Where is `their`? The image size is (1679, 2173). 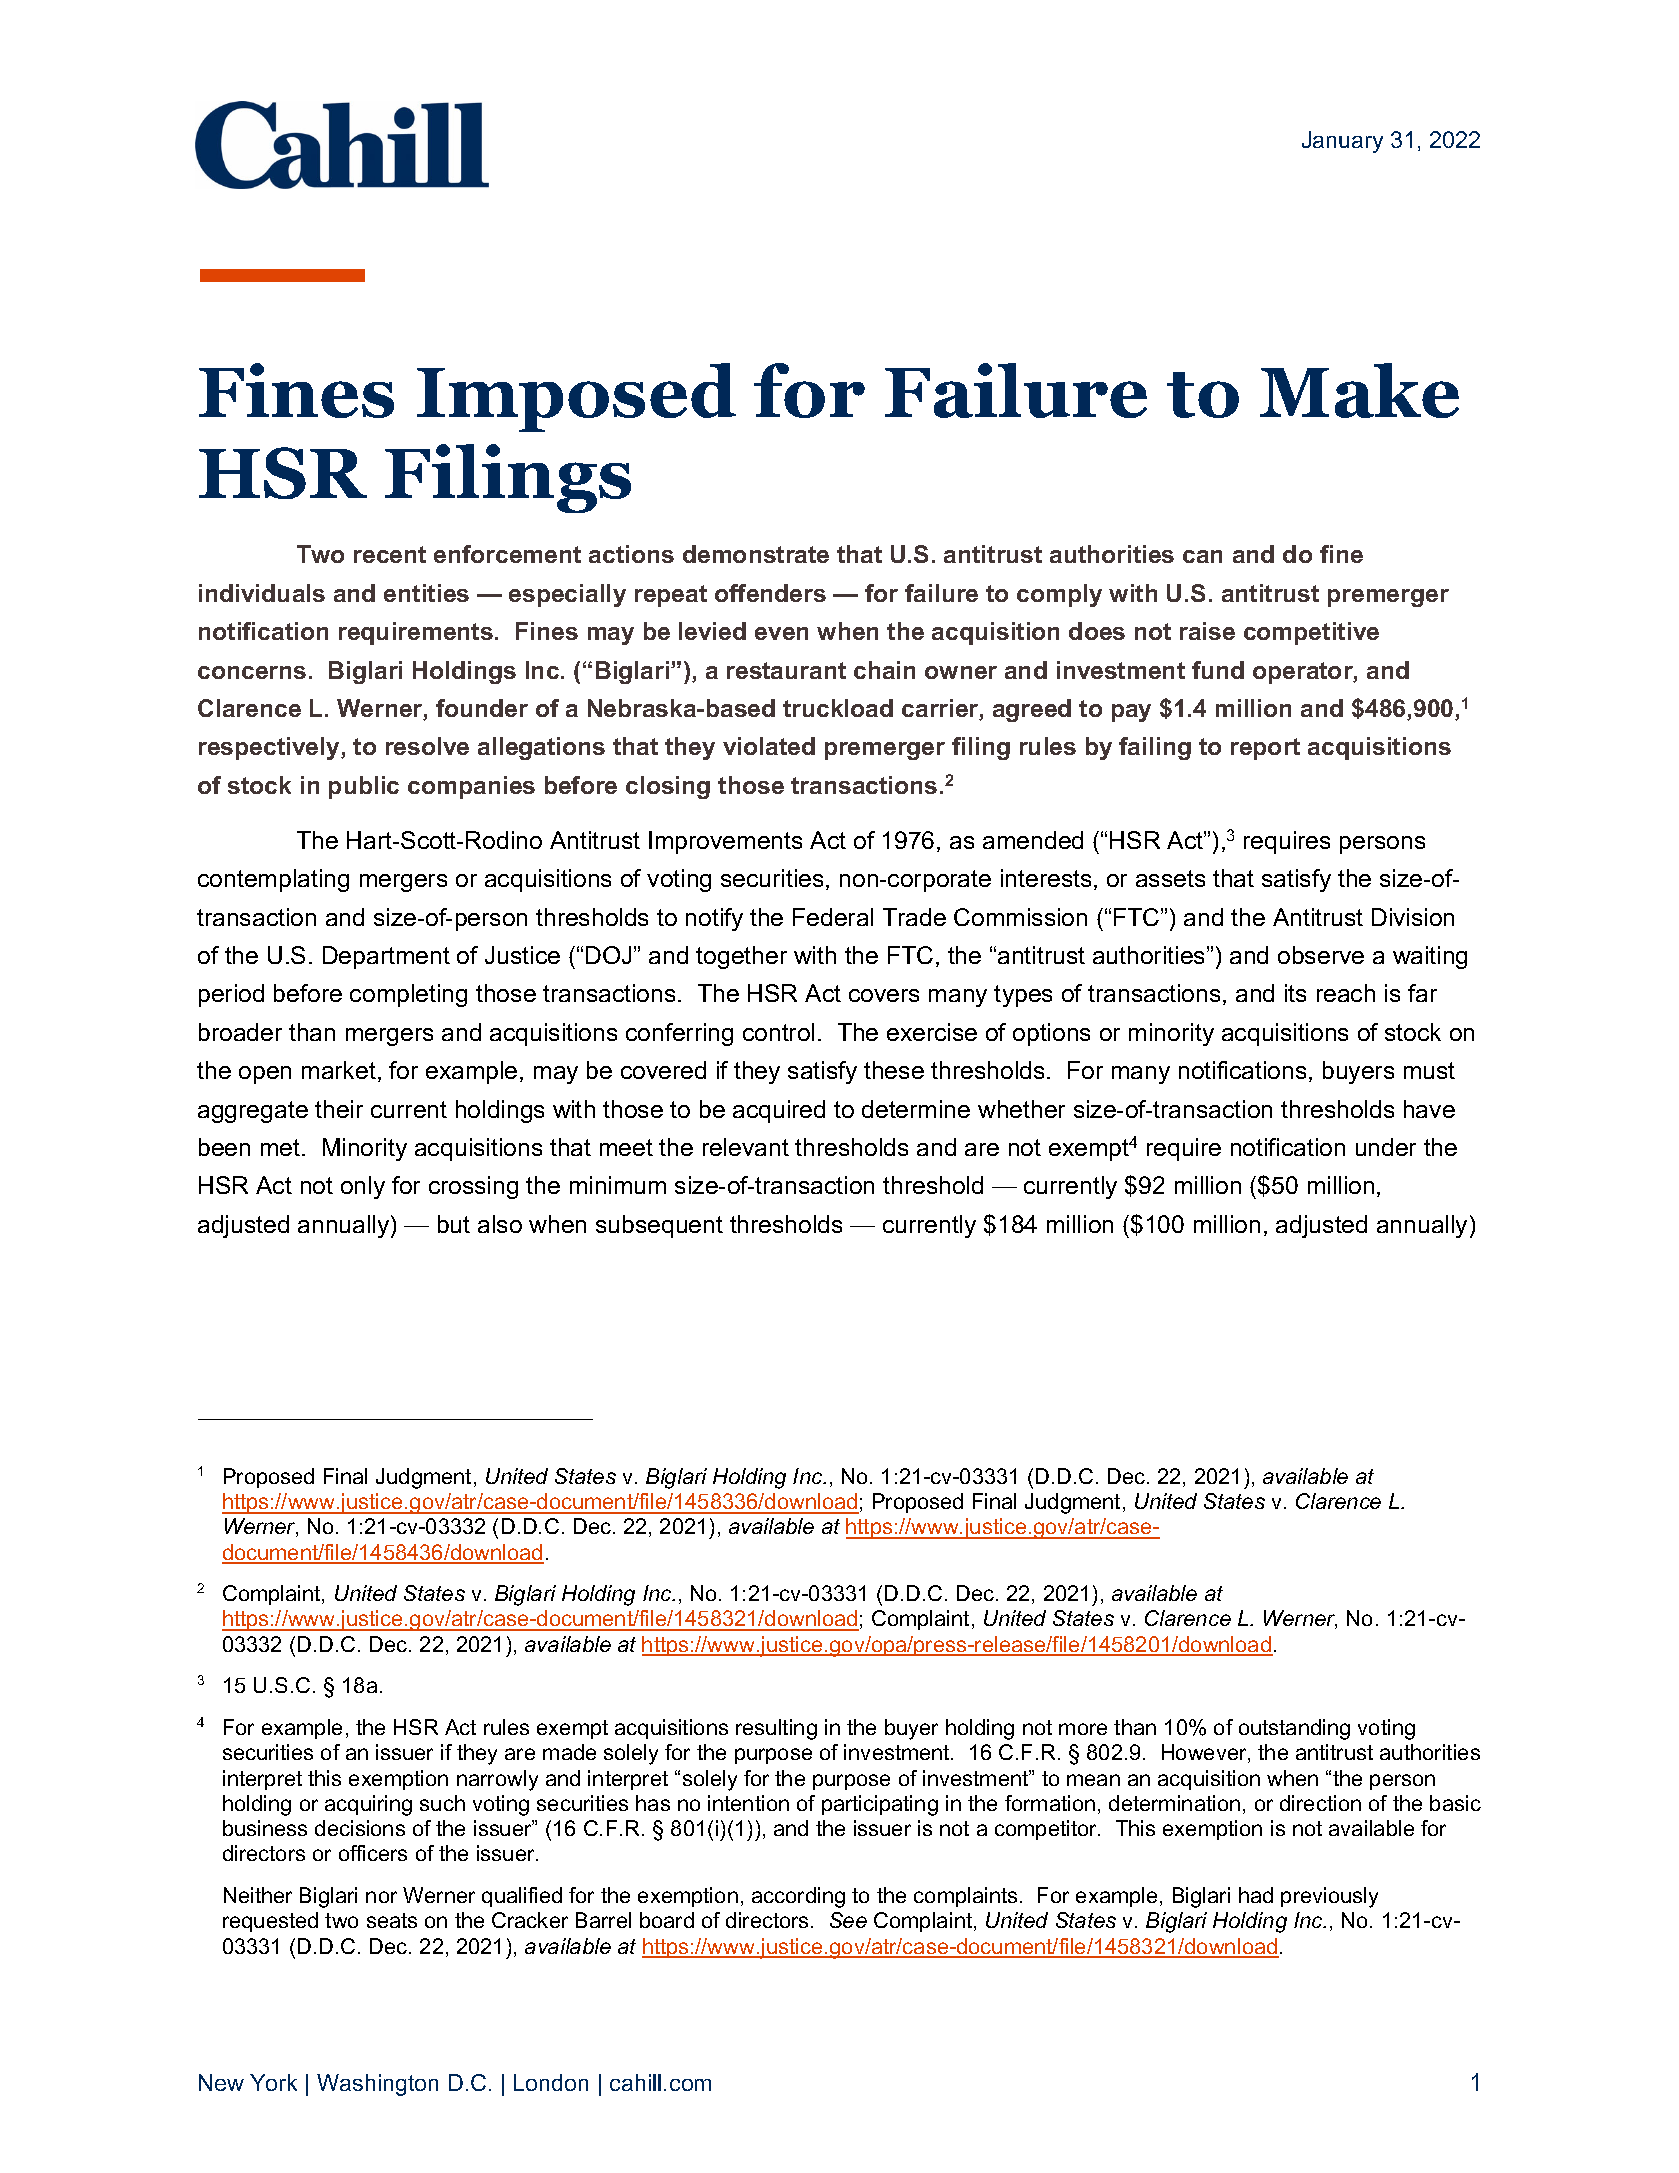 their is located at coordinates (339, 1109).
